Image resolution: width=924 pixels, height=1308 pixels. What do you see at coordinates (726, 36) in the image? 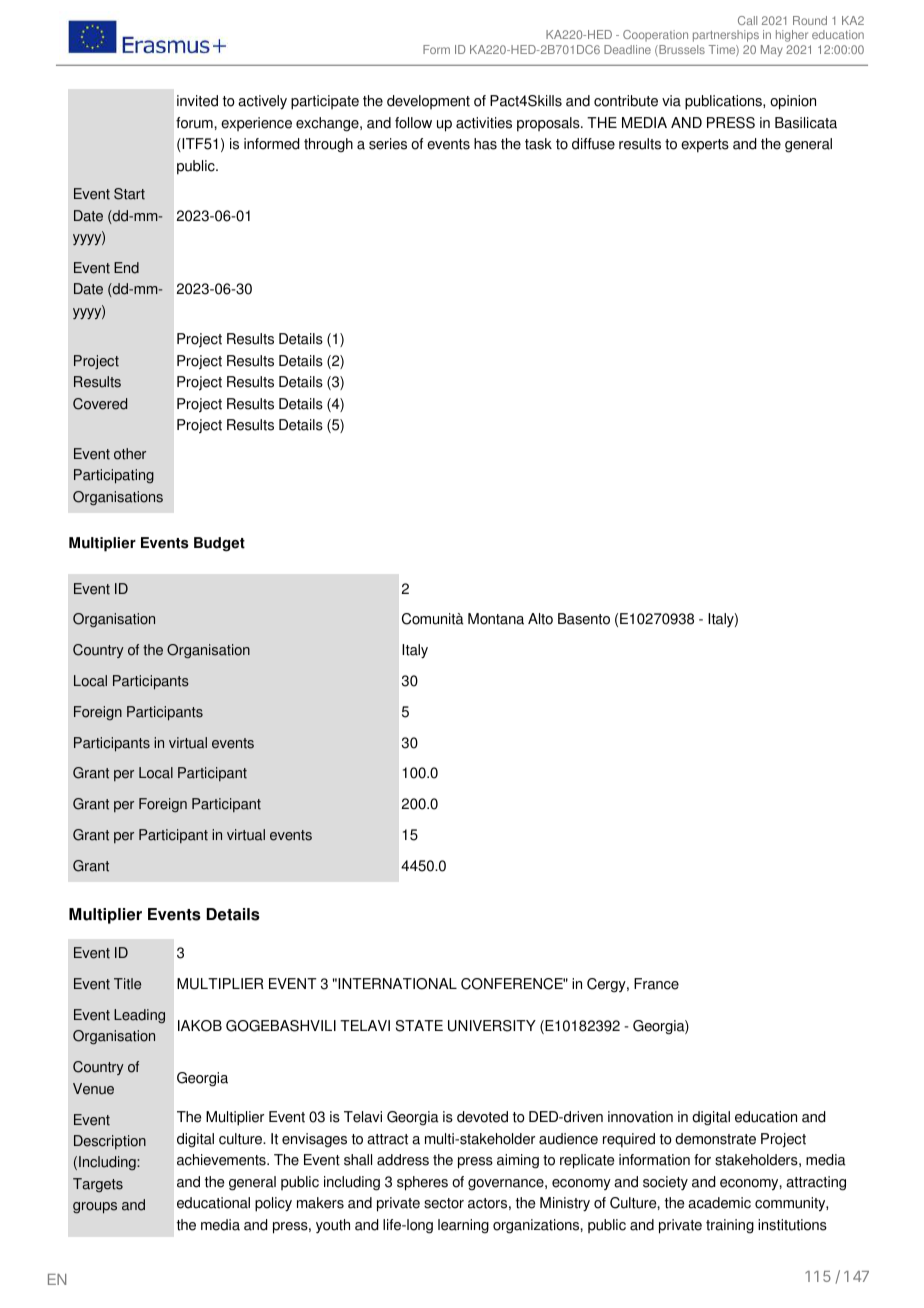
I see `partnerships` at bounding box center [726, 36].
